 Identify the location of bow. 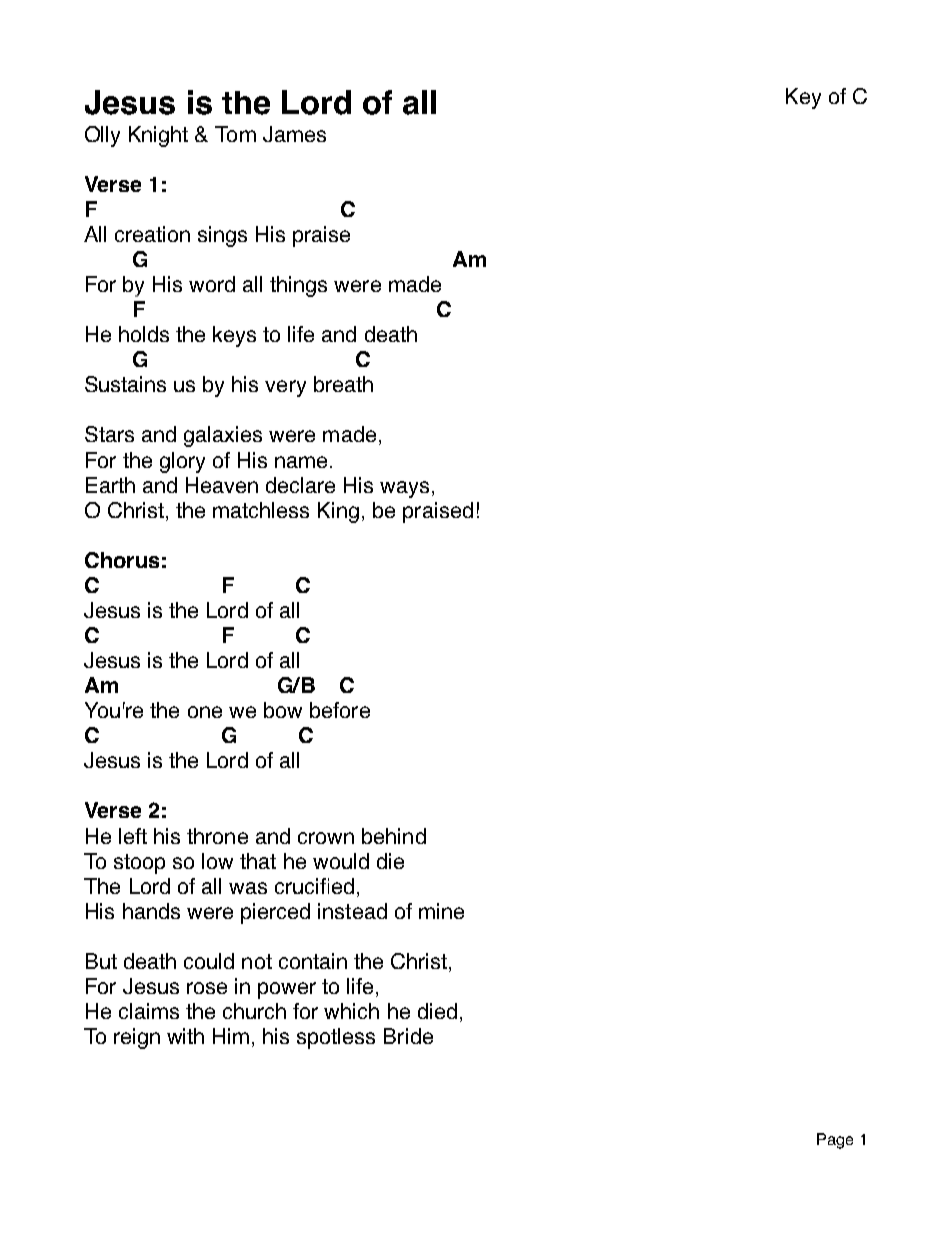
(283, 710).
